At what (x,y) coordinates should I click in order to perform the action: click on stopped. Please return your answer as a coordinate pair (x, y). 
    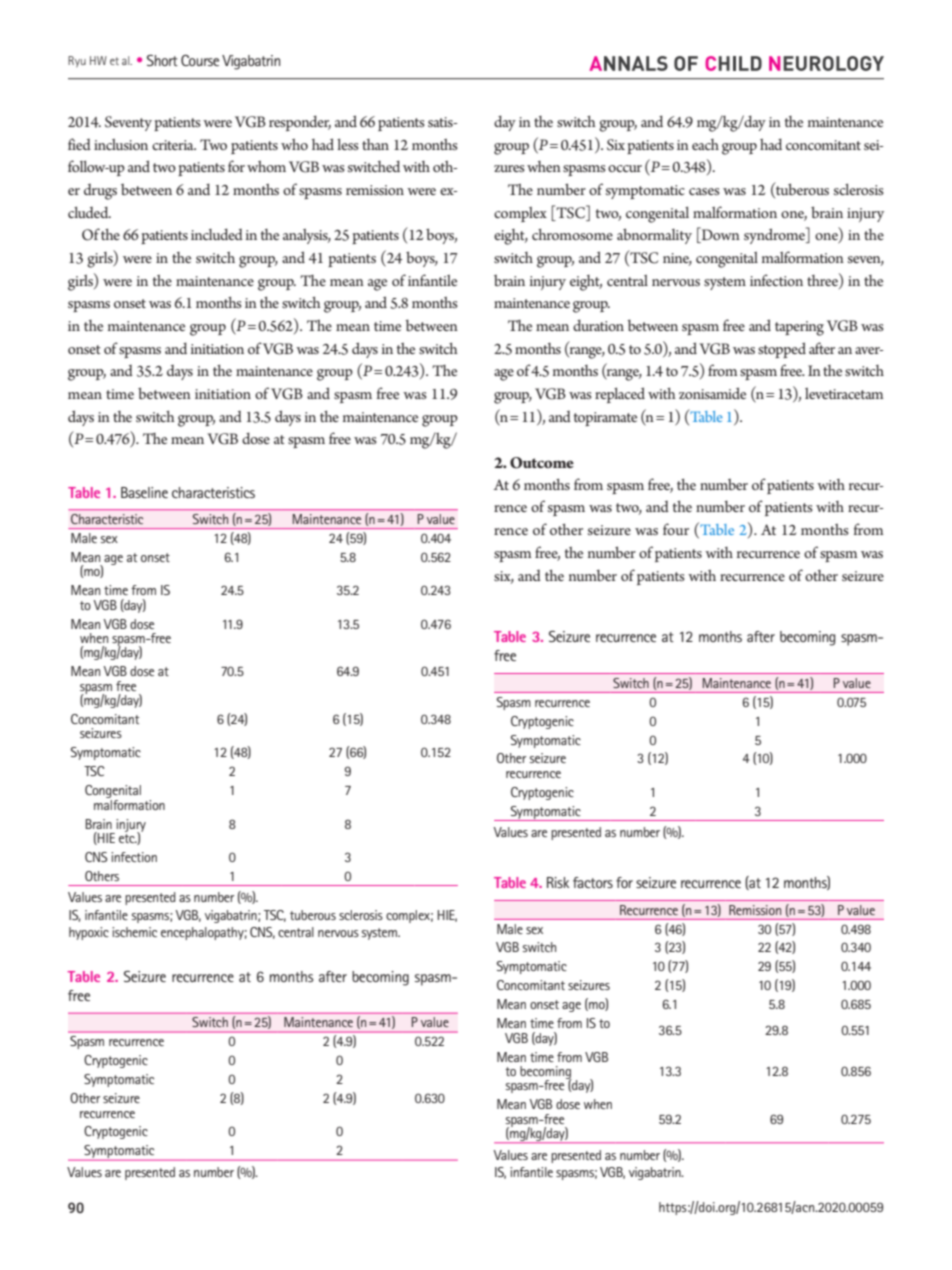
    Looking at the image, I should click on (782, 350).
